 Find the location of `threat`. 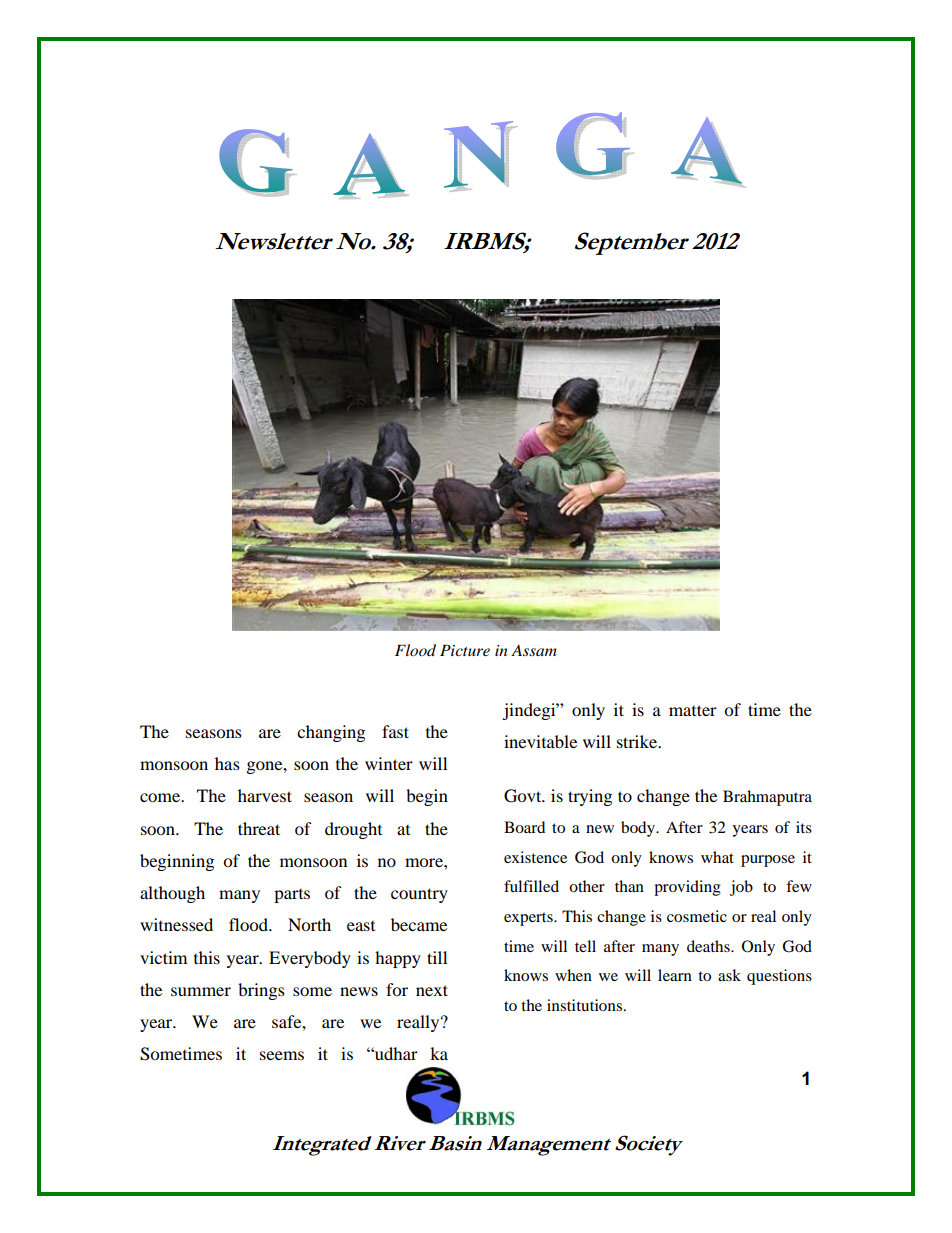

threat is located at coordinates (259, 828).
